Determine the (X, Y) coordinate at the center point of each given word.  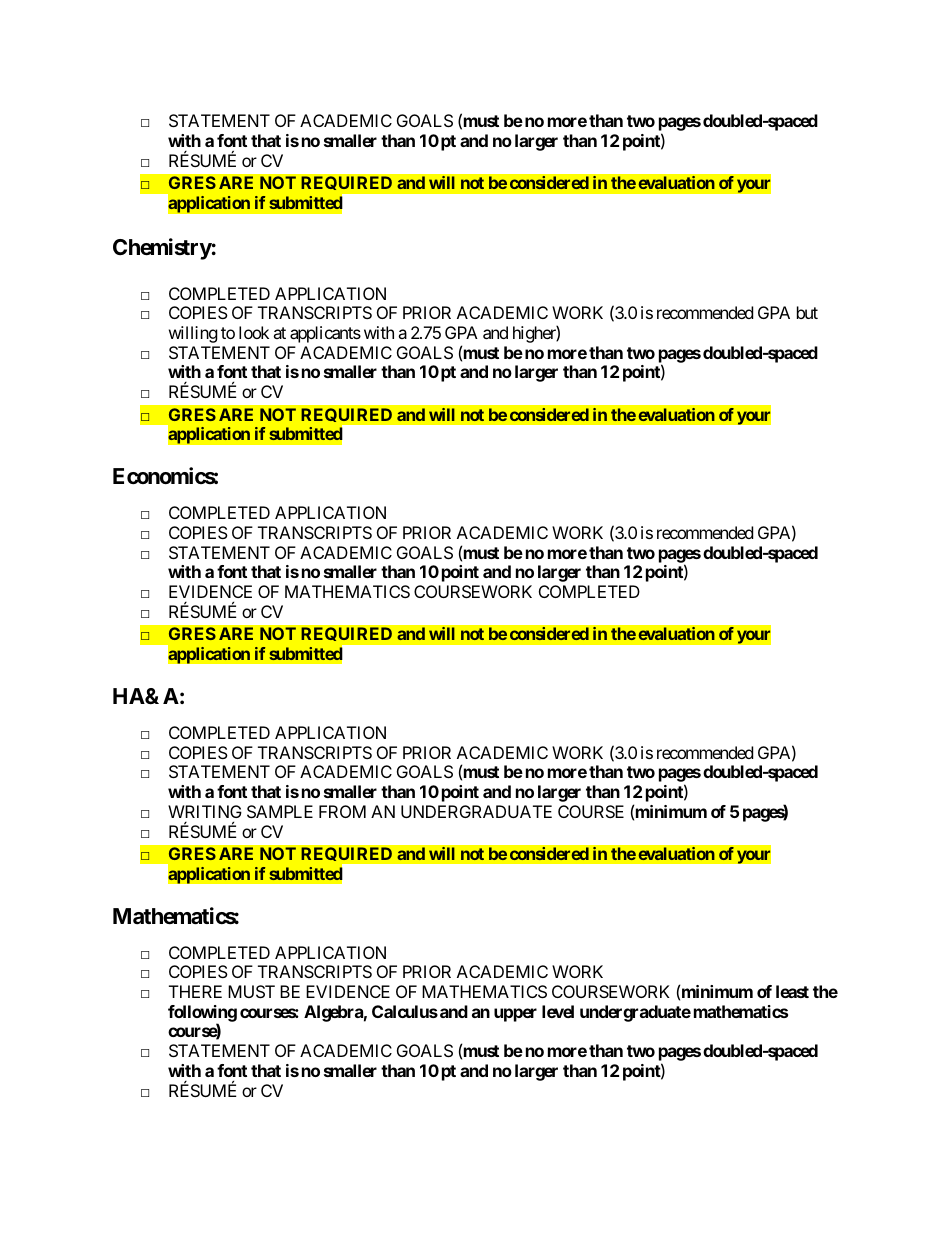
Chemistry (162, 249)
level (558, 1011)
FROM (342, 811)
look (254, 332)
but (807, 312)
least (792, 991)
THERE (195, 991)
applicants (325, 334)
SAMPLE (280, 811)
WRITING (205, 811)
